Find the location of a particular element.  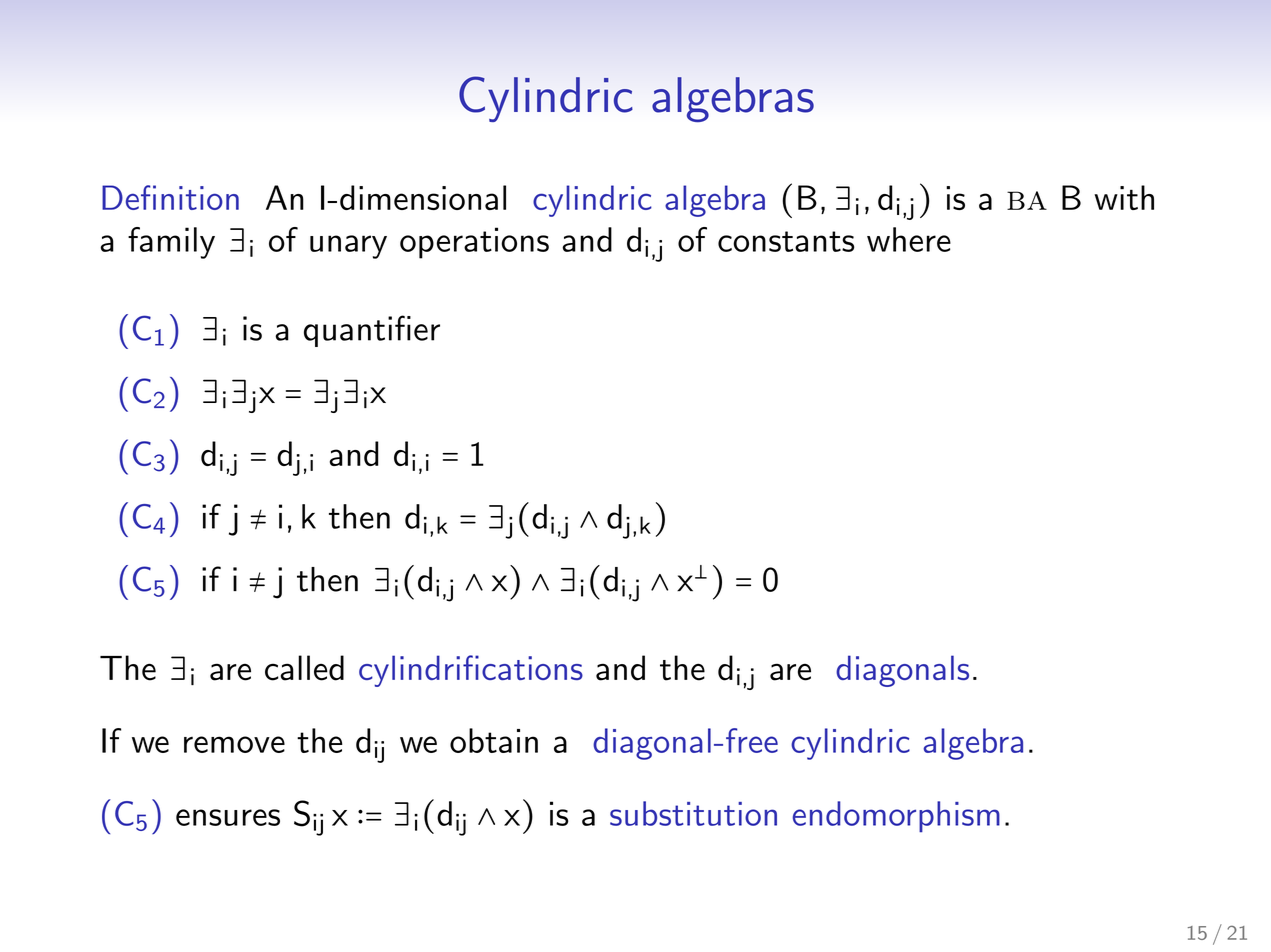

with is located at coordinates (1124, 197).
